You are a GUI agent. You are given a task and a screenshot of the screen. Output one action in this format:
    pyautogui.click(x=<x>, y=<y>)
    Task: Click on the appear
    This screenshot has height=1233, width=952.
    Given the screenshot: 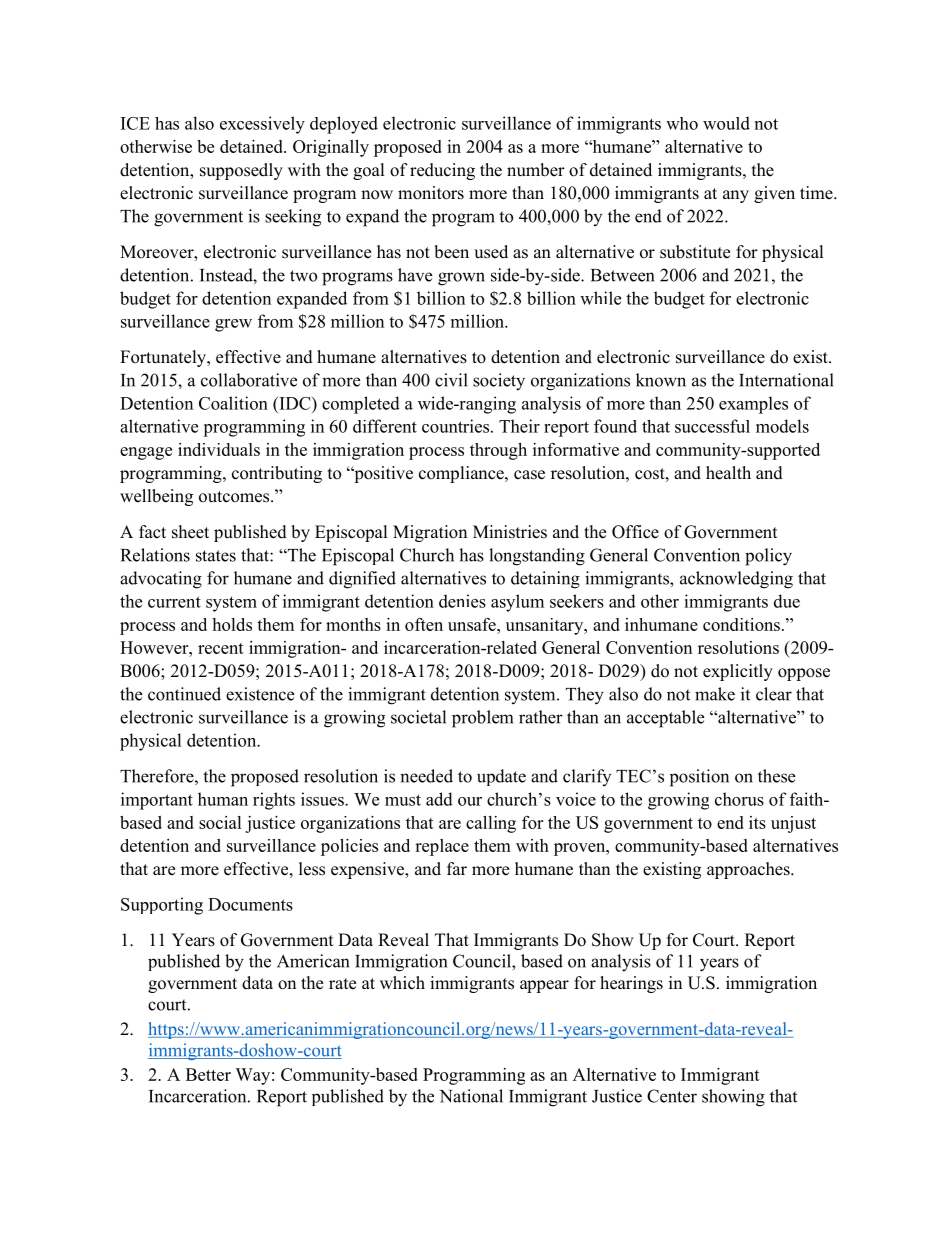 What is the action you would take?
    pyautogui.click(x=544, y=986)
